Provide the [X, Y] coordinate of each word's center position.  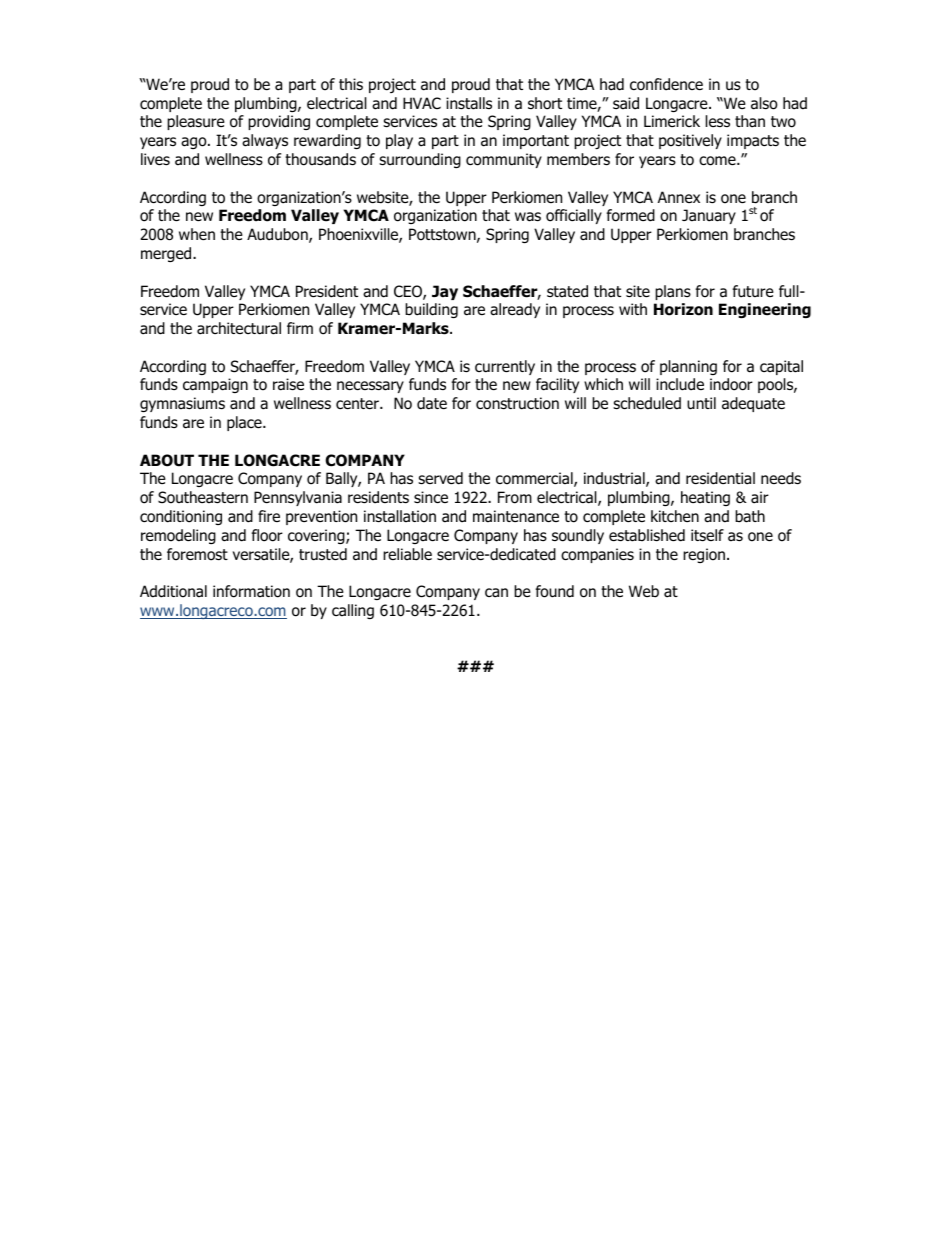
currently [505, 367]
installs [469, 103]
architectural [239, 328]
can [496, 593]
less [718, 121]
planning [688, 367]
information [251, 591]
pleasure [196, 122]
